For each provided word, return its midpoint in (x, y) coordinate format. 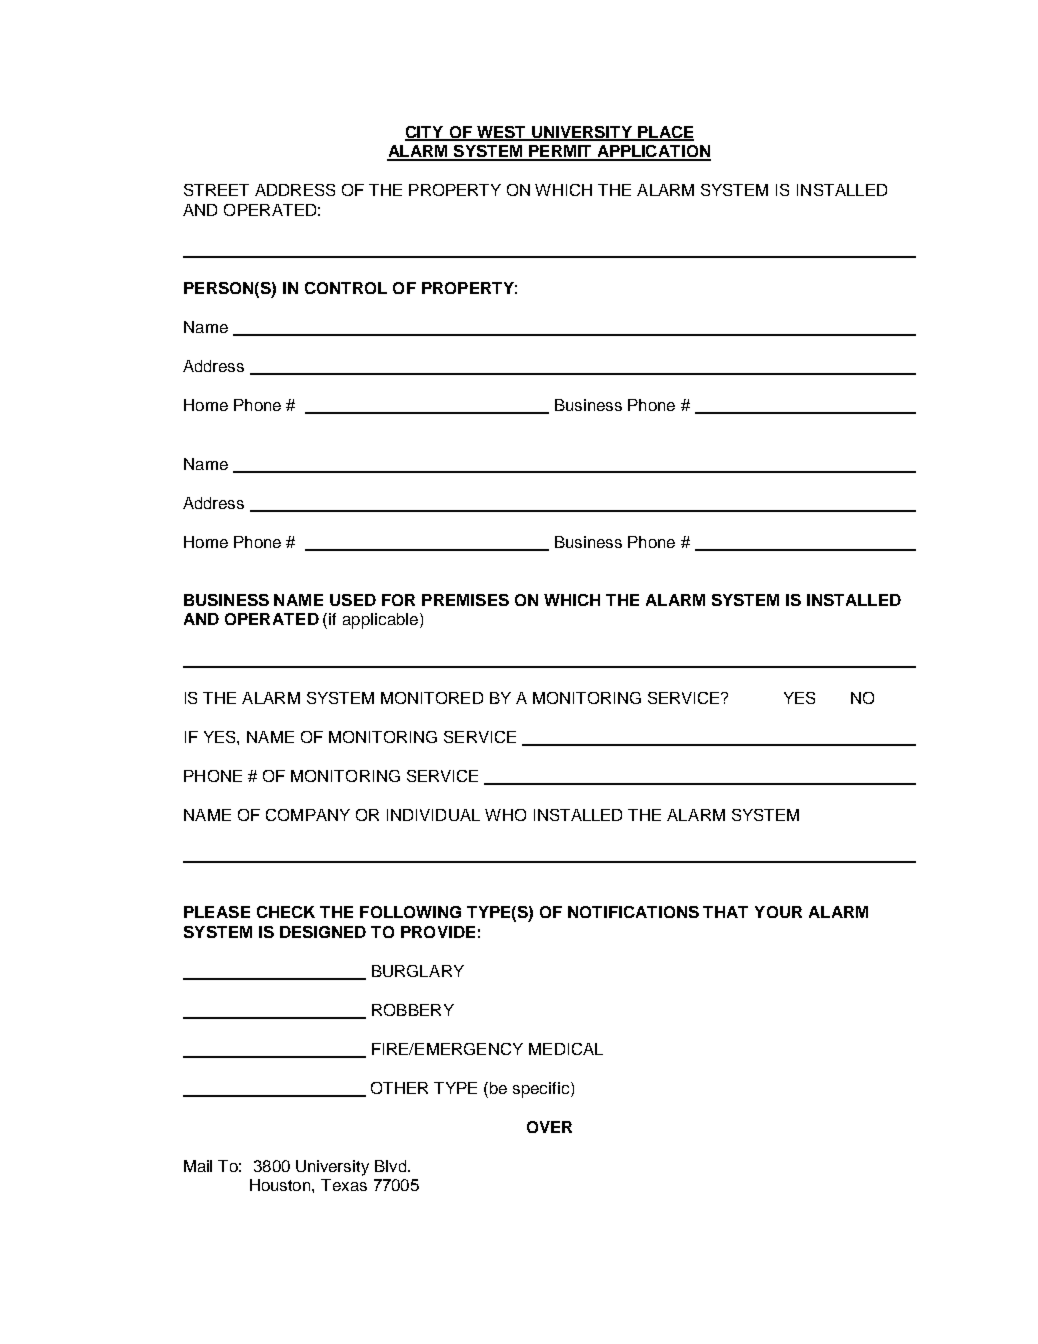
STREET (216, 190)
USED (353, 600)
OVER (549, 1127)
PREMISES (465, 600)
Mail (198, 1166)
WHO (505, 815)
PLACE (665, 133)
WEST (501, 133)
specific (542, 1090)
